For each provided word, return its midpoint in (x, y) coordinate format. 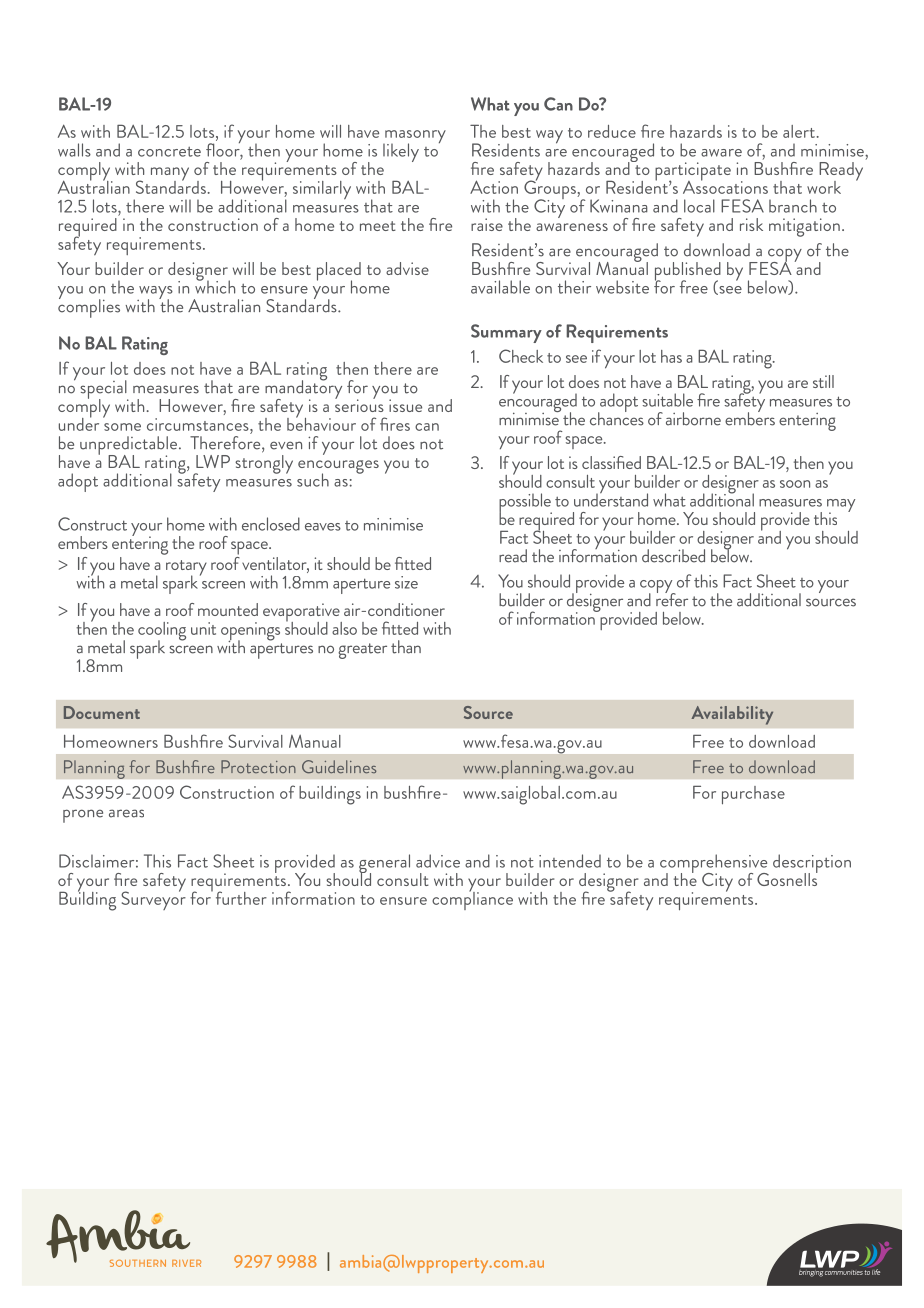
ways (155, 294)
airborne (693, 419)
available (500, 287)
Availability (732, 715)
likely (401, 152)
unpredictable (130, 446)
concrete (169, 152)
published (688, 272)
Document (102, 712)
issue (405, 405)
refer (672, 598)
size (406, 582)
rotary (186, 569)
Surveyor (153, 899)
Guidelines (339, 767)
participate (693, 172)
